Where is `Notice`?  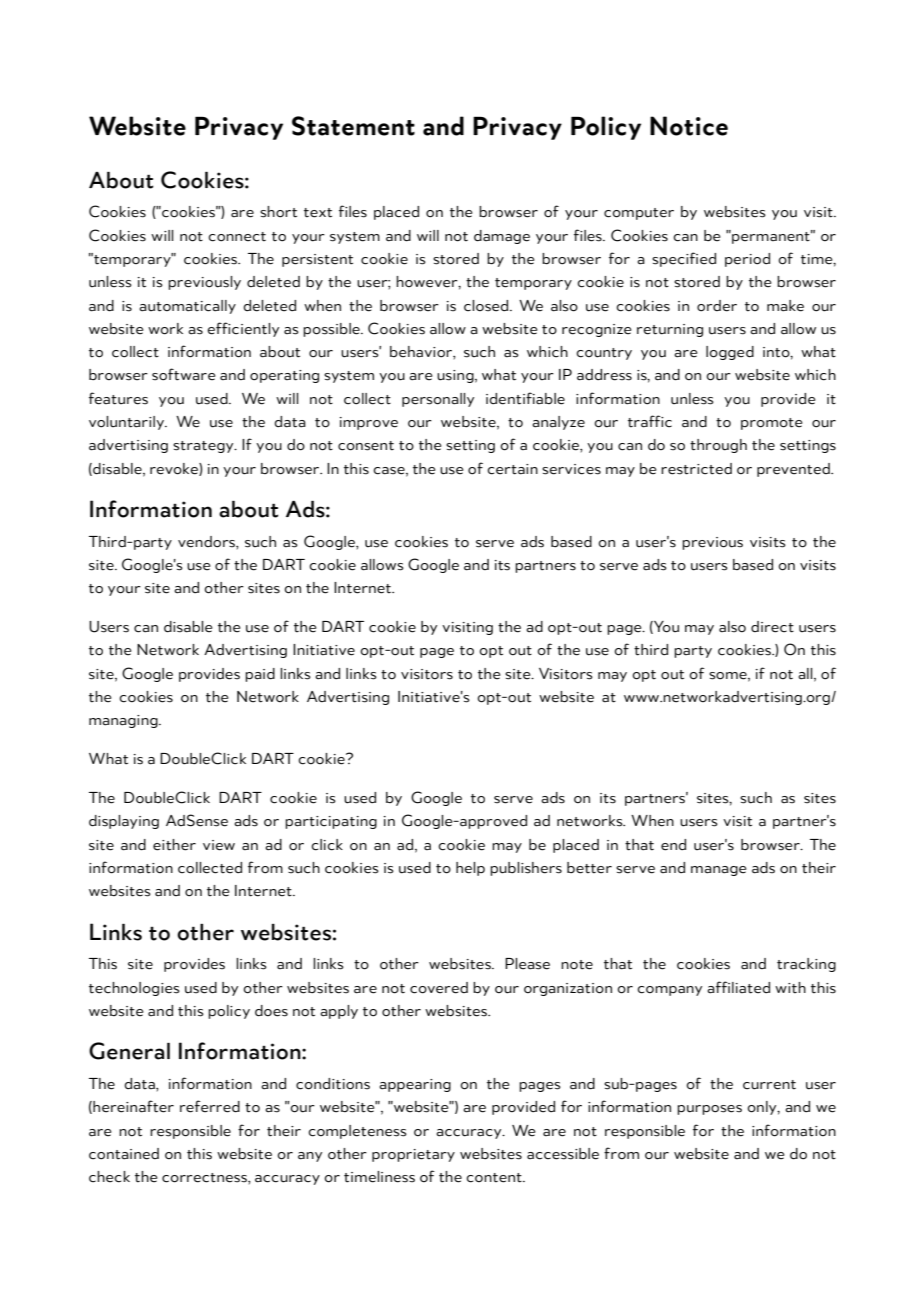
Notice is located at coordinates (689, 126).
